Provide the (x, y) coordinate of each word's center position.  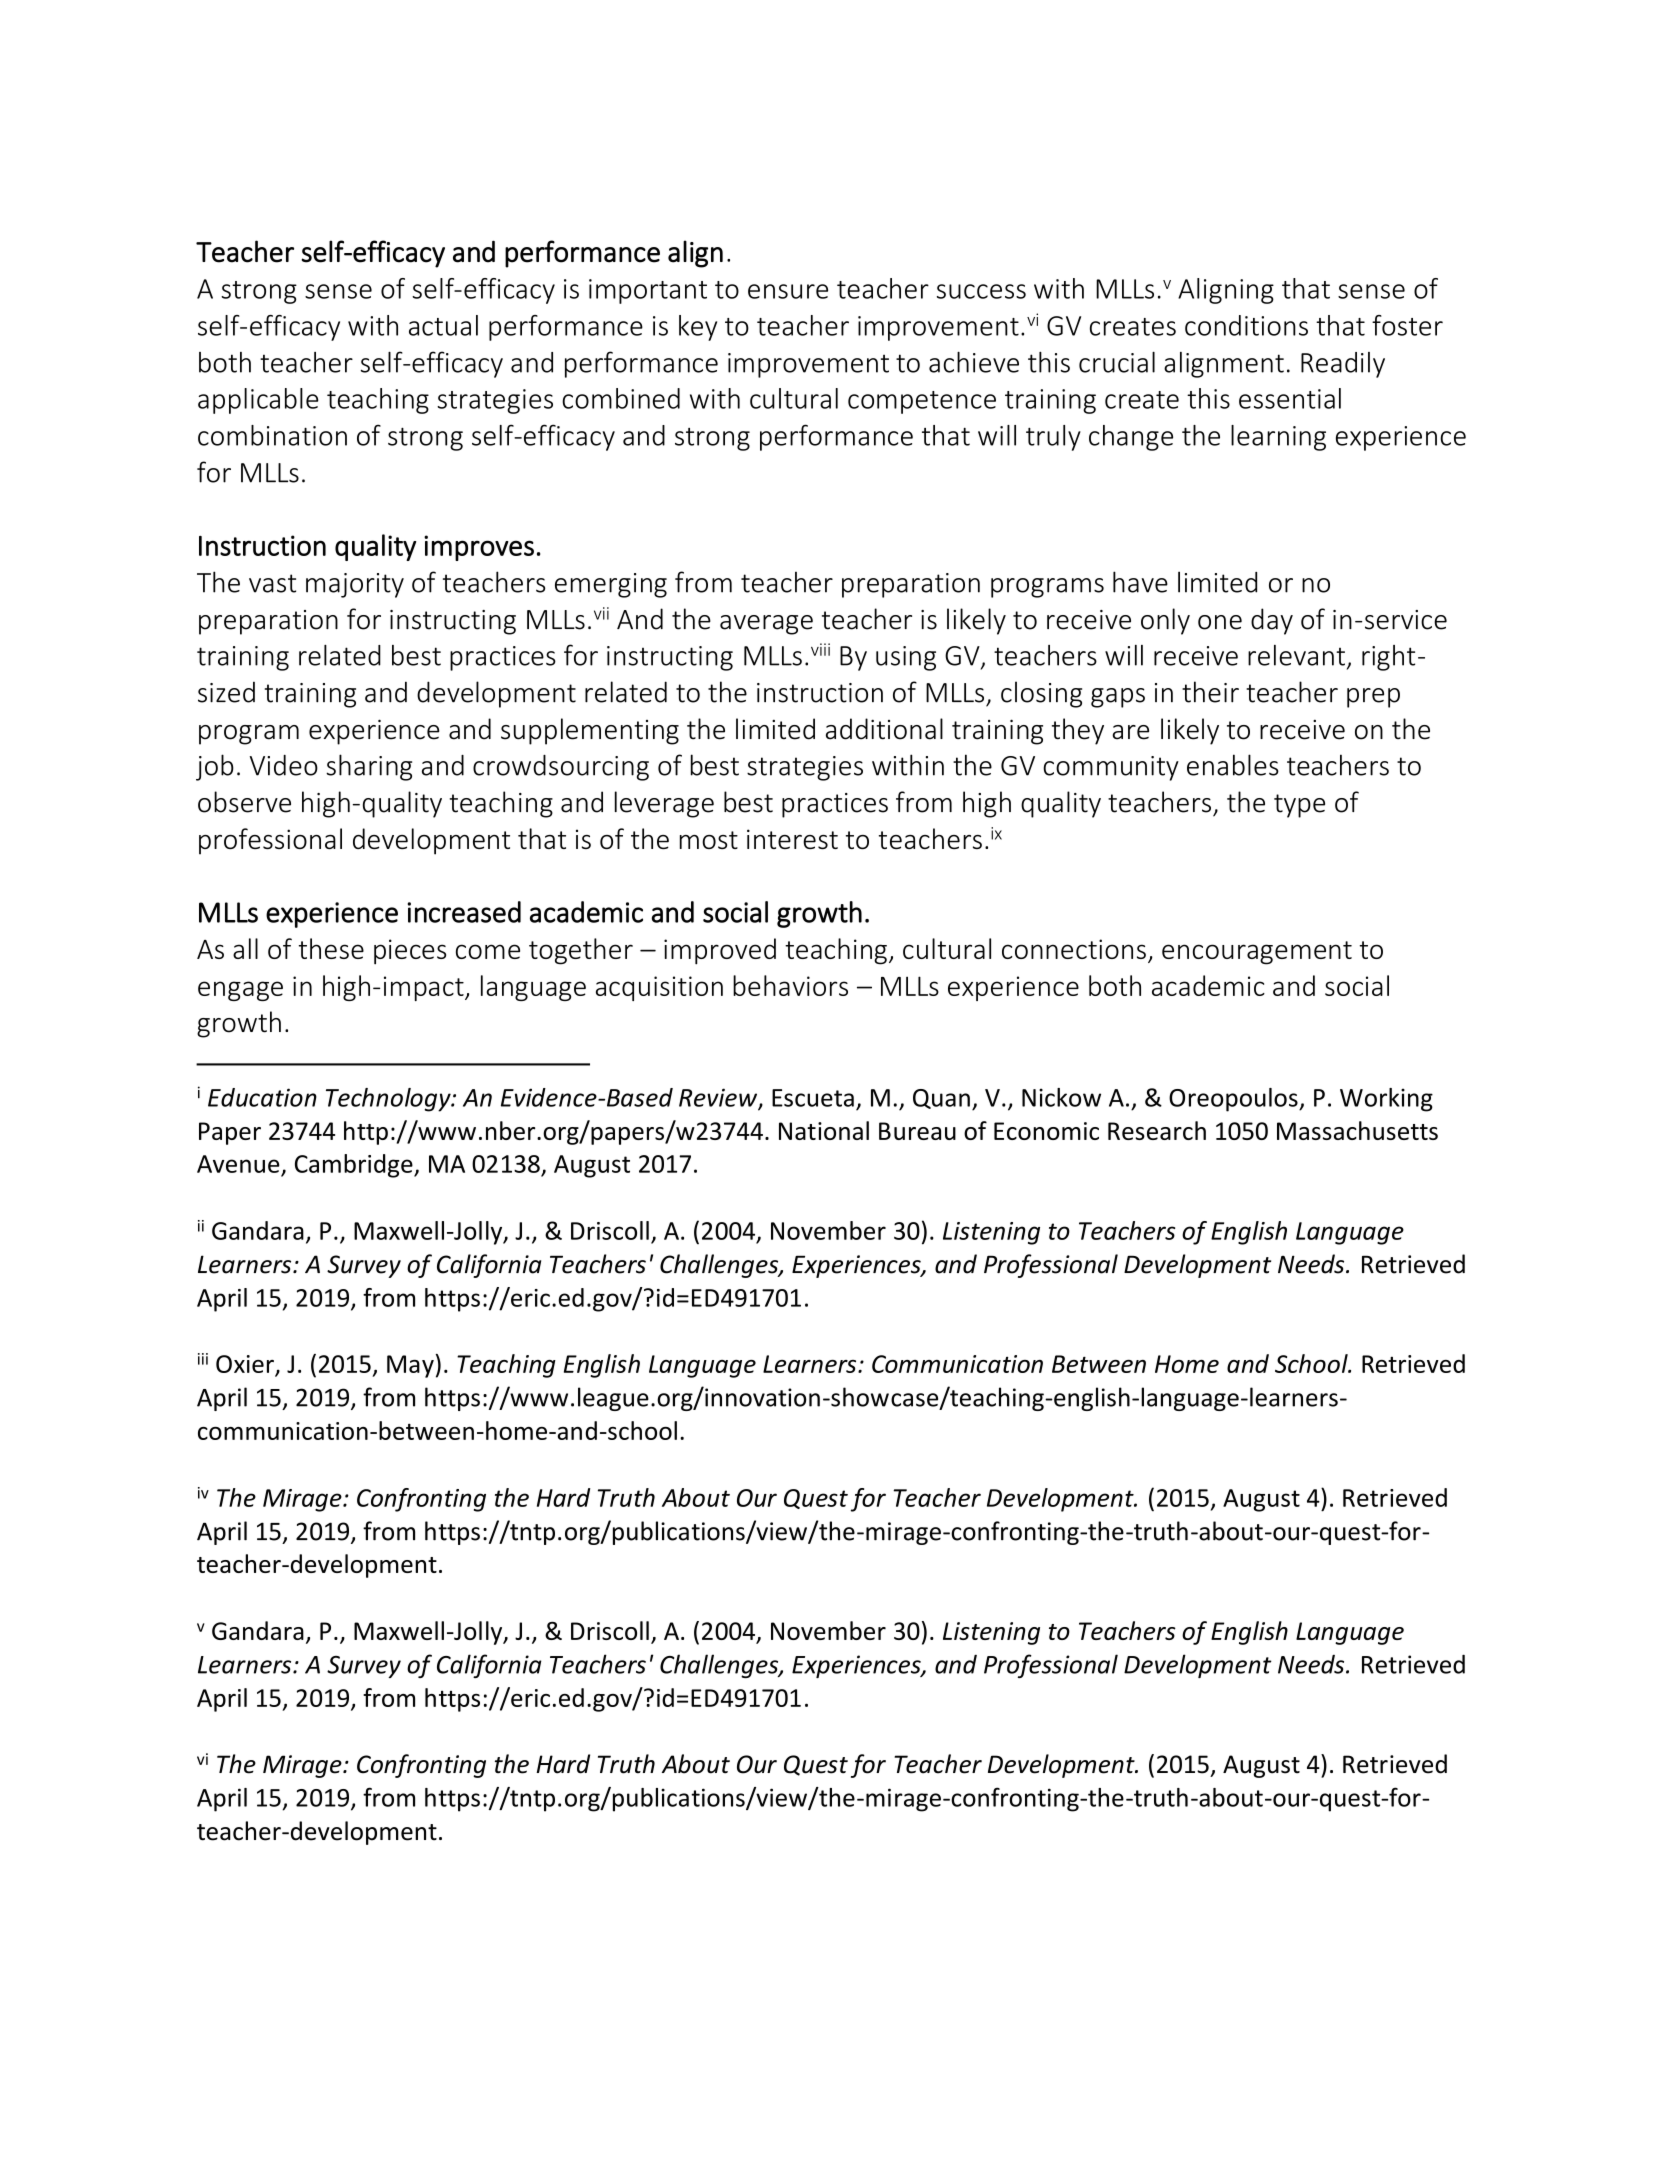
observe (244, 802)
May (410, 1366)
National (824, 1130)
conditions (1246, 325)
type (1299, 806)
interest (792, 839)
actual (443, 325)
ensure (788, 291)
